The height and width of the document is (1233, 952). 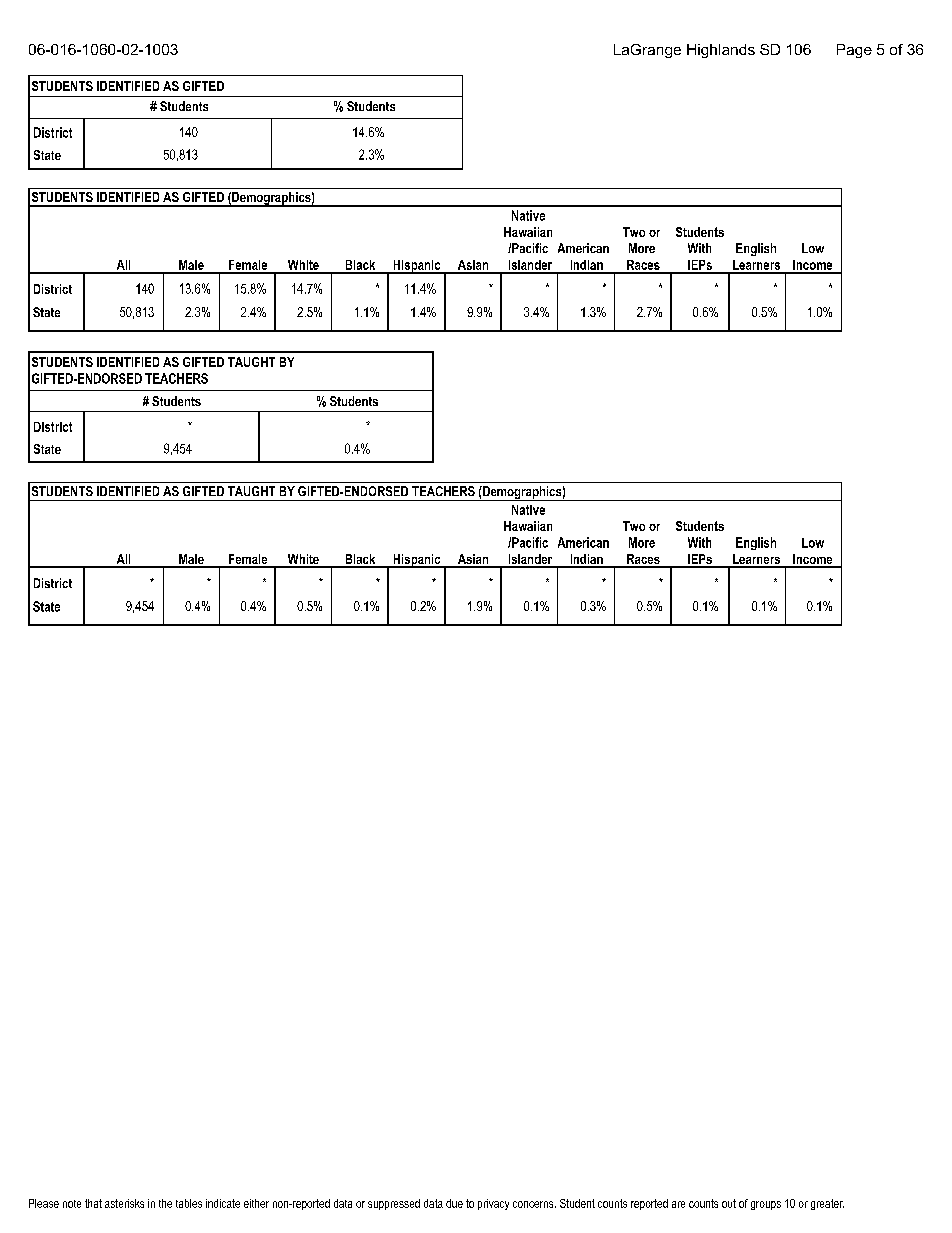 I want to click on due, so click(x=454, y=1203).
